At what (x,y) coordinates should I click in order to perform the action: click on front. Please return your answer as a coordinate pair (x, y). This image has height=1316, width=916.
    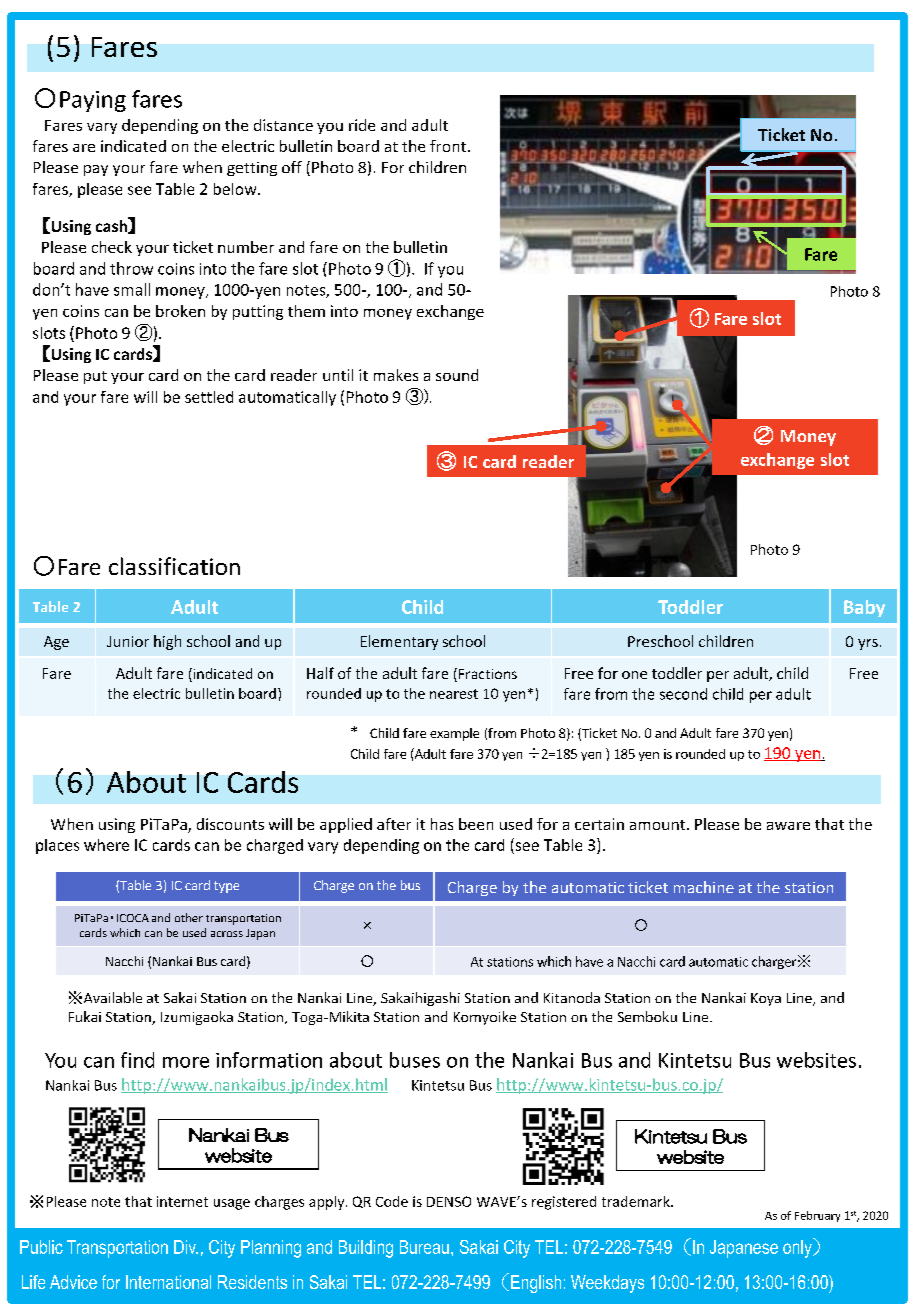
    Looking at the image, I should click on (448, 146).
